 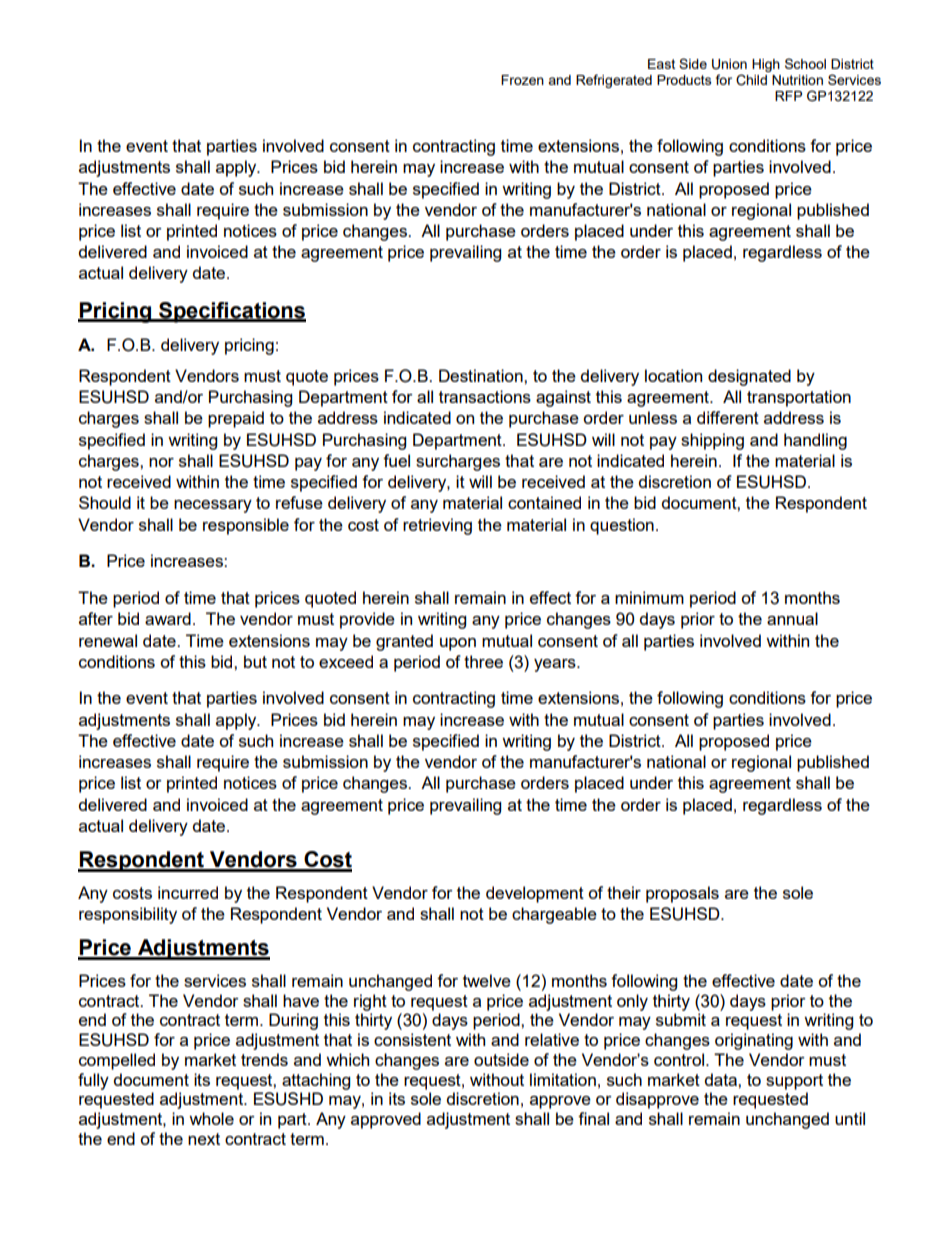 I want to click on prepaid, so click(x=236, y=419).
